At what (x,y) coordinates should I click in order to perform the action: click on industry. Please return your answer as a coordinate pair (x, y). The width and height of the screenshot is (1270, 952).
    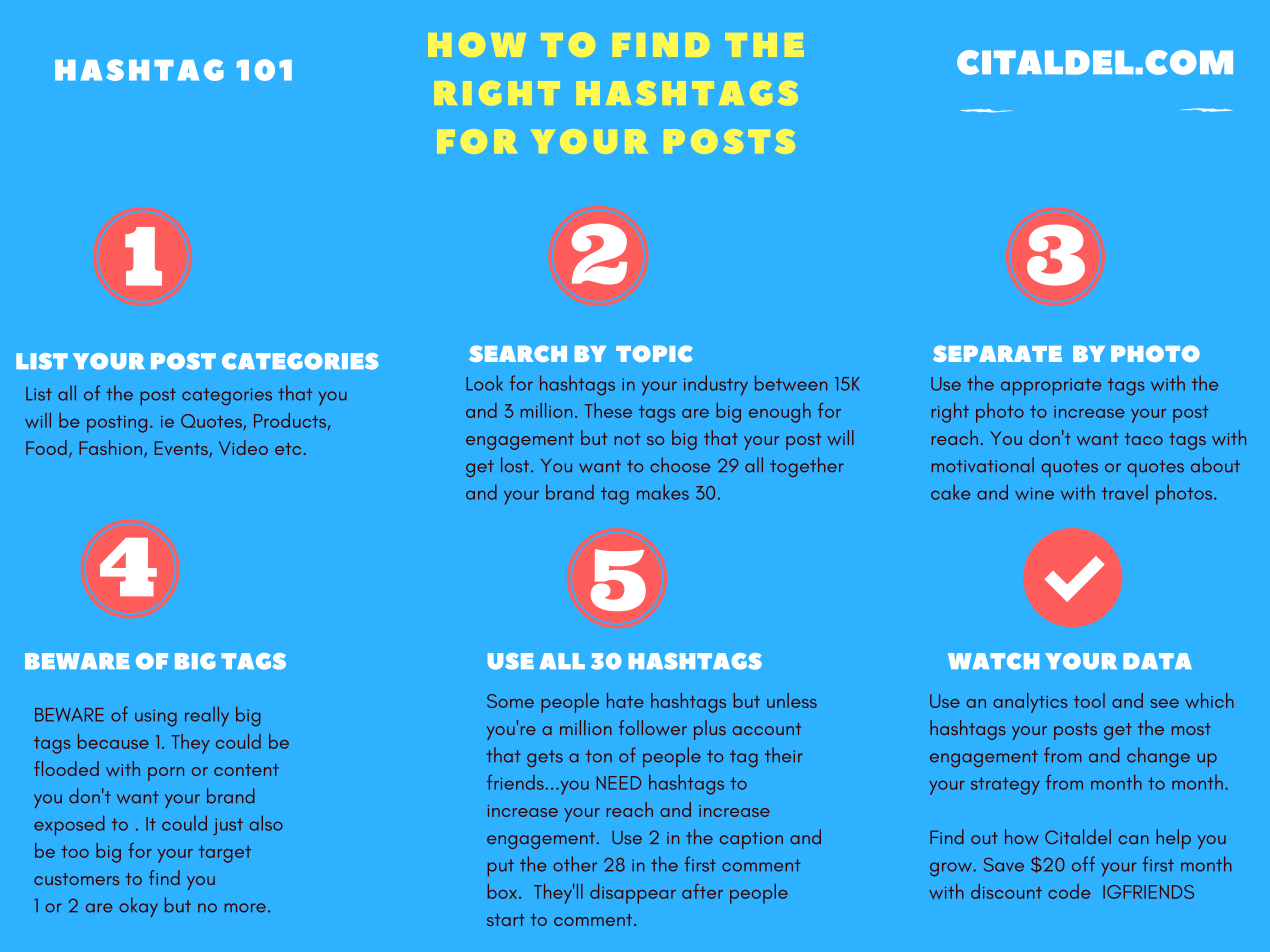
    Looking at the image, I should click on (716, 385).
